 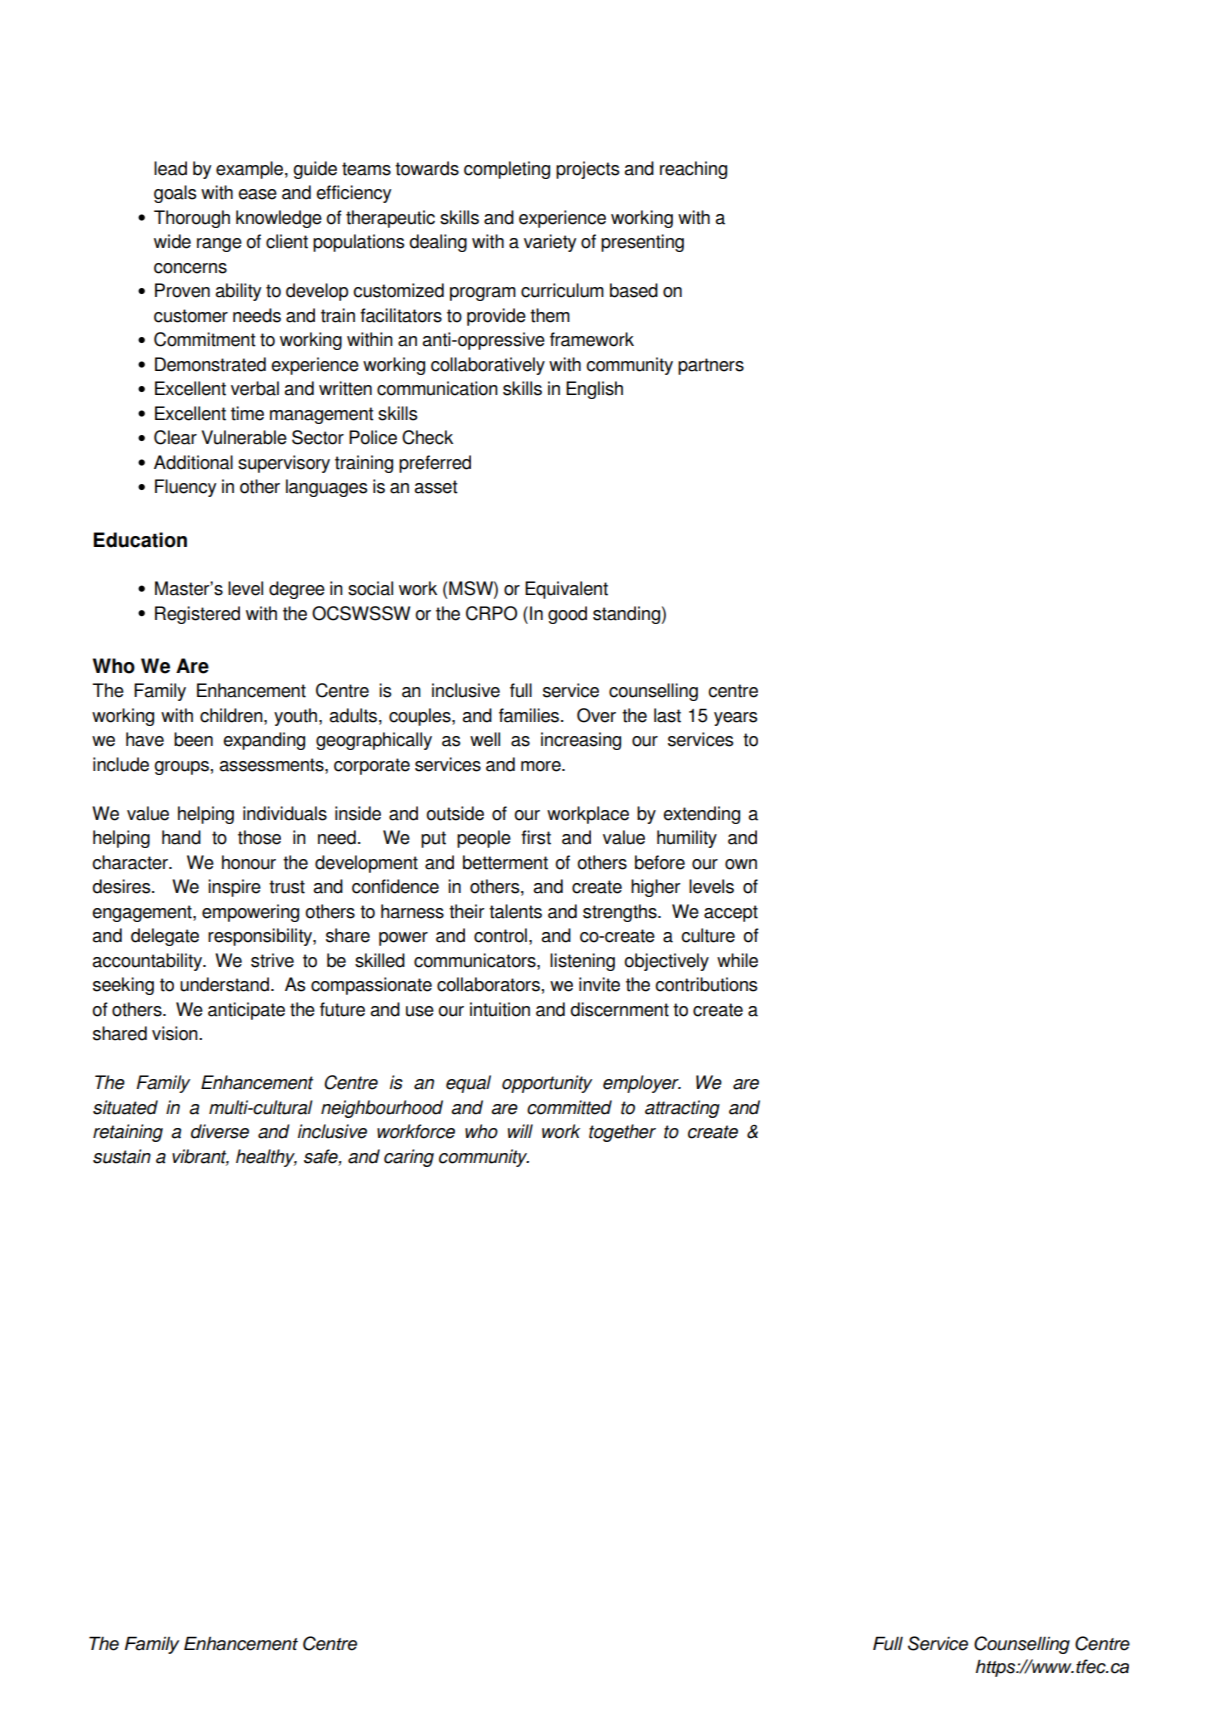 What do you see at coordinates (682, 1109) in the screenshot?
I see `attracting` at bounding box center [682, 1109].
